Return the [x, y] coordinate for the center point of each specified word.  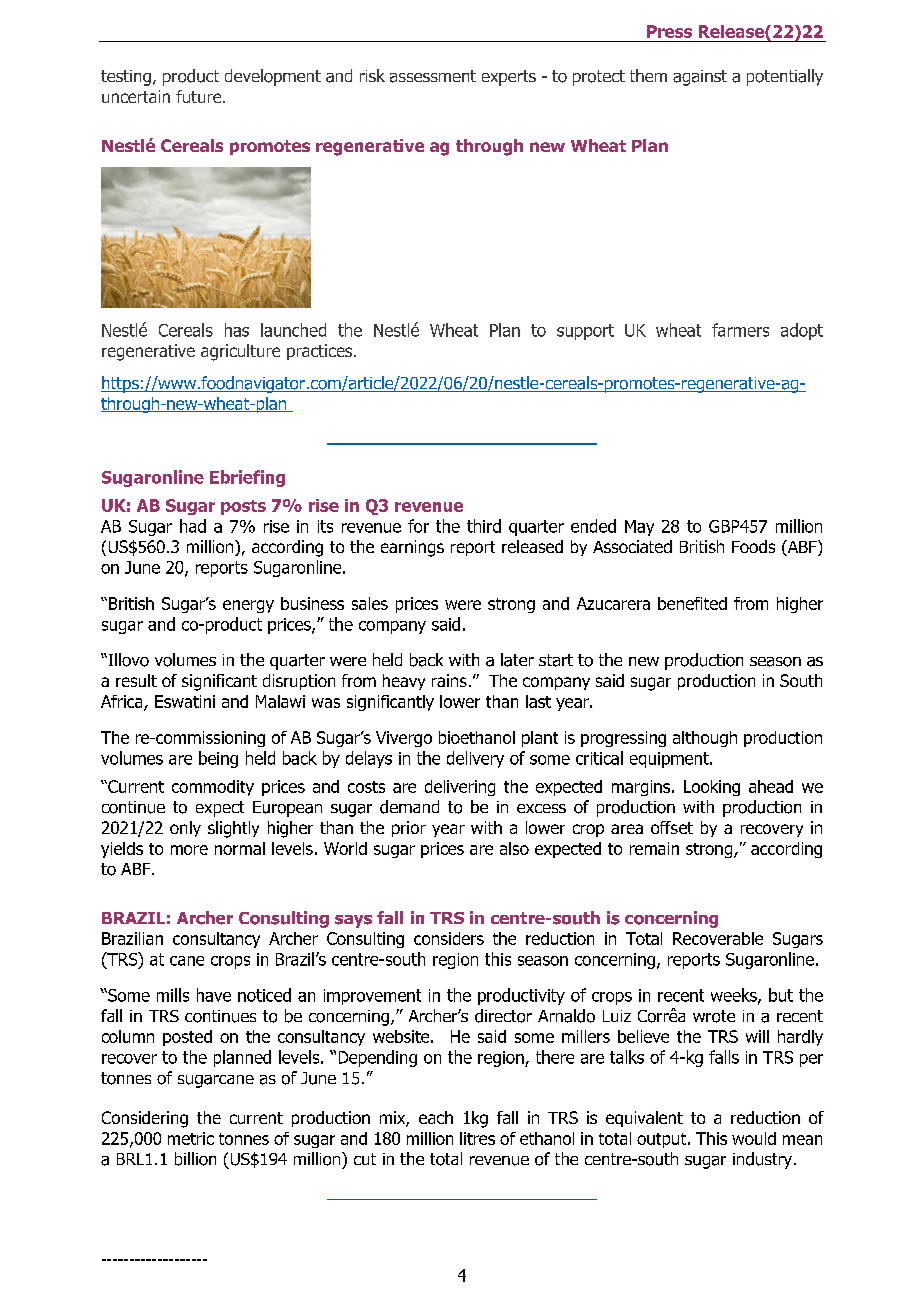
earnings [412, 548]
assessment [433, 76]
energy [248, 606]
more [189, 850]
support [585, 332]
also [514, 848]
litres [477, 1138]
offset [672, 827]
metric [191, 1138]
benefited [692, 603]
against [700, 78]
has [237, 330]
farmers [740, 330]
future [200, 96]
